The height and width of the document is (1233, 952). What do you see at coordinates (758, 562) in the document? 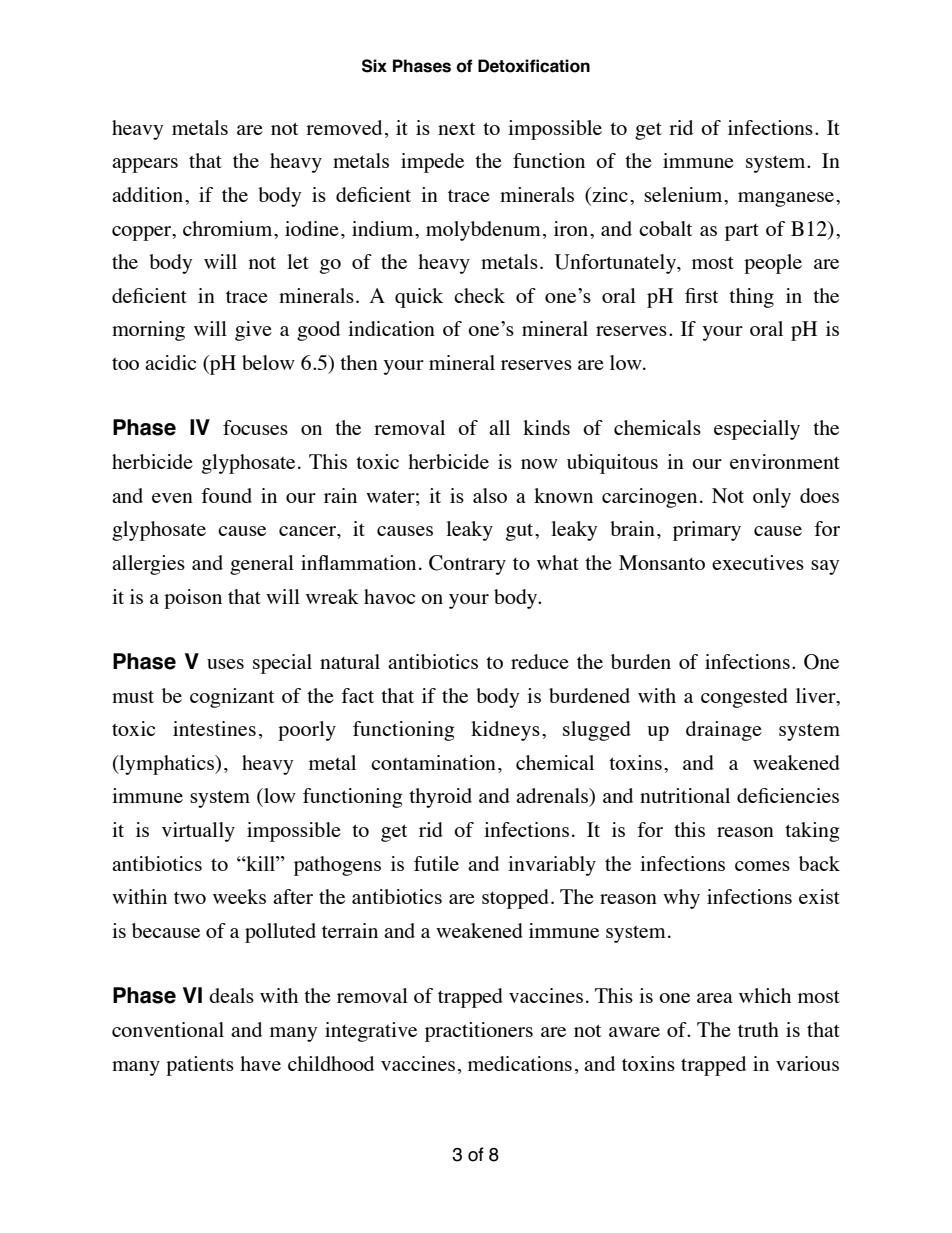
I see `executives` at bounding box center [758, 562].
